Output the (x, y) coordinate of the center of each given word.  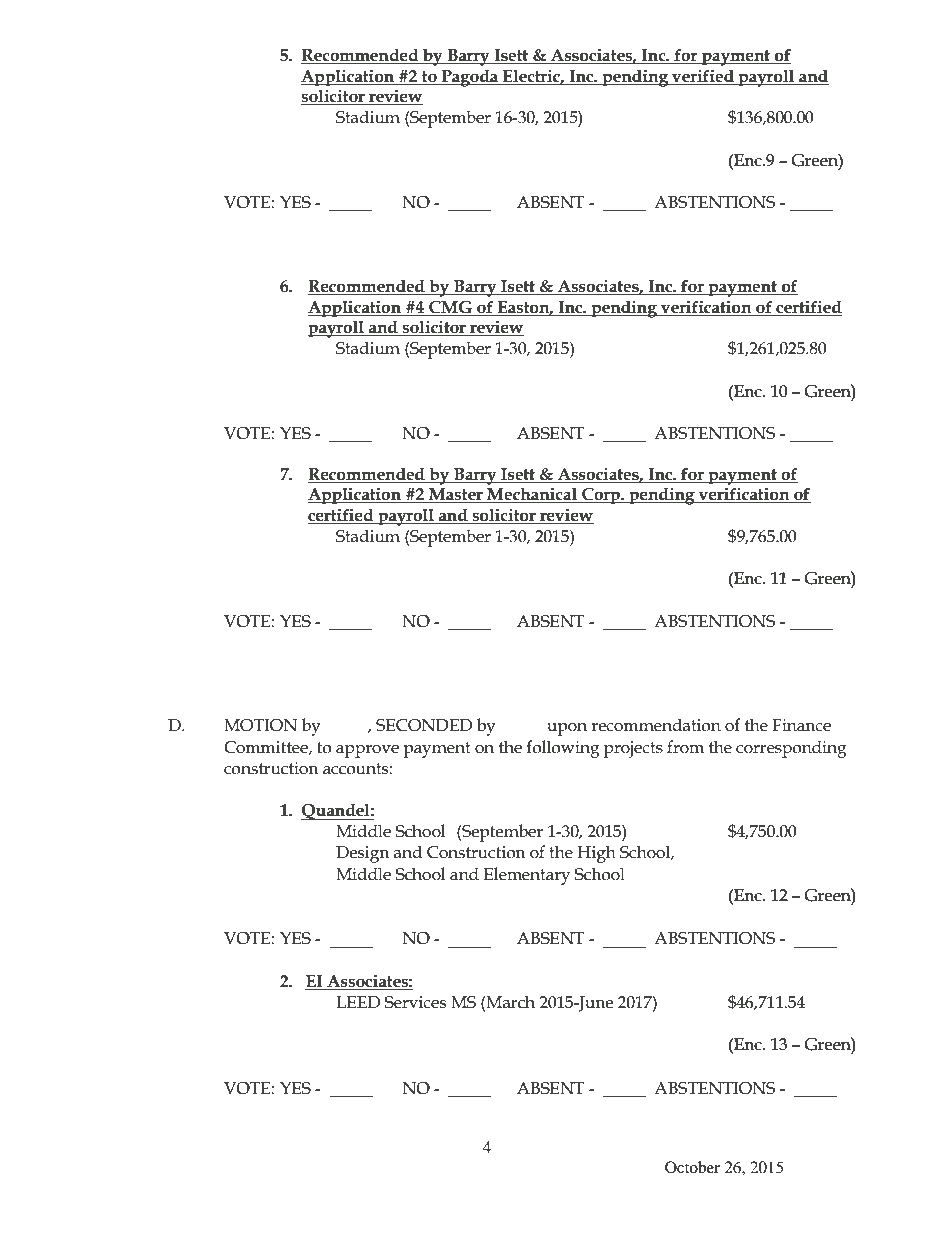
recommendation (656, 725)
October (692, 1167)
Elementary (527, 876)
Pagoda (470, 78)
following (563, 749)
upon (567, 729)
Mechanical (532, 495)
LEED (358, 1002)
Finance (801, 725)
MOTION (260, 725)
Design (363, 854)
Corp (601, 496)
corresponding (791, 749)
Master (456, 495)
